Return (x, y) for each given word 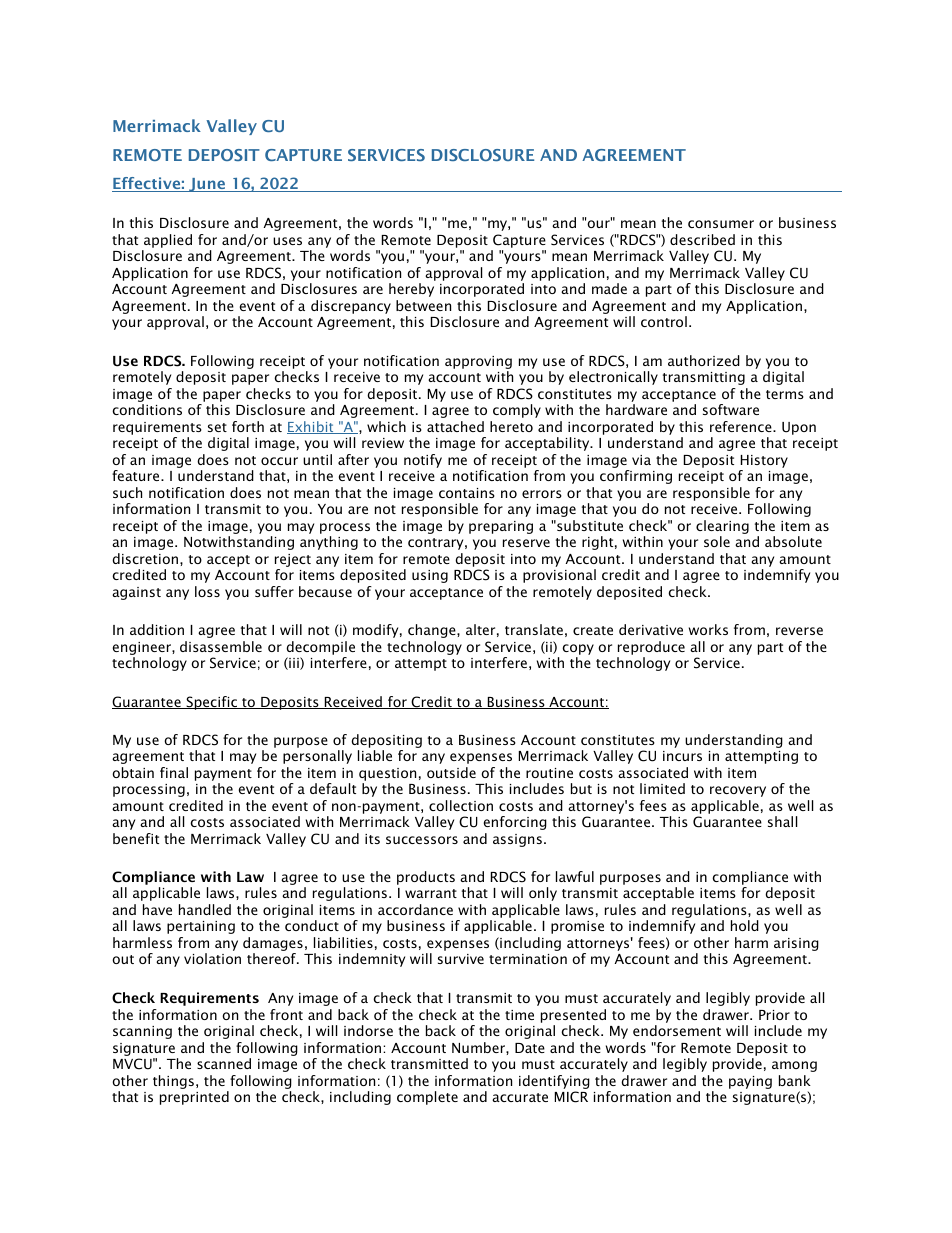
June (207, 185)
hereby (411, 290)
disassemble (221, 646)
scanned (224, 1063)
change (433, 631)
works (708, 629)
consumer (721, 224)
